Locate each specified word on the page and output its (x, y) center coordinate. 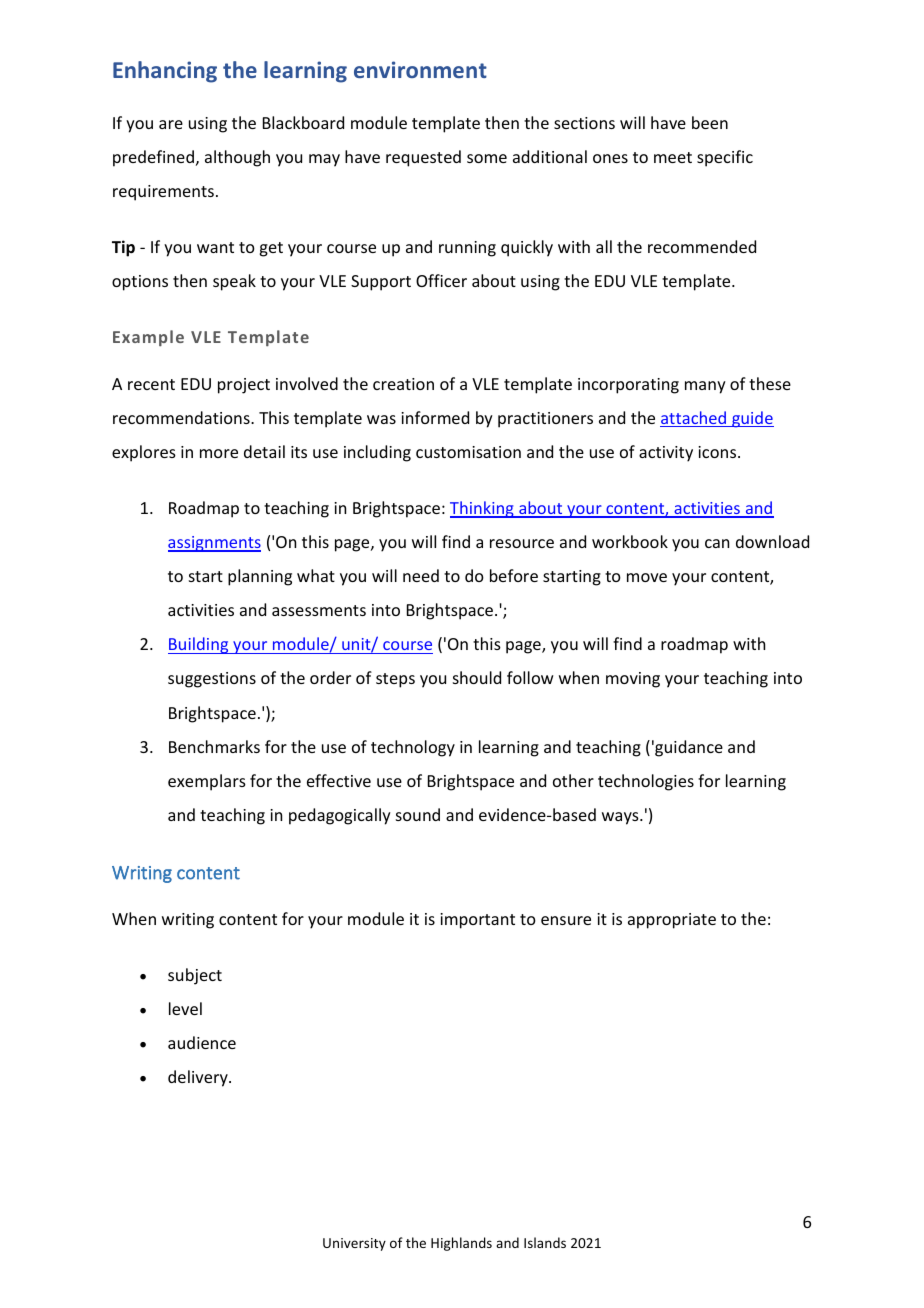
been (710, 122)
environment (420, 69)
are (171, 124)
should (477, 677)
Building (199, 645)
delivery (199, 1078)
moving (633, 680)
